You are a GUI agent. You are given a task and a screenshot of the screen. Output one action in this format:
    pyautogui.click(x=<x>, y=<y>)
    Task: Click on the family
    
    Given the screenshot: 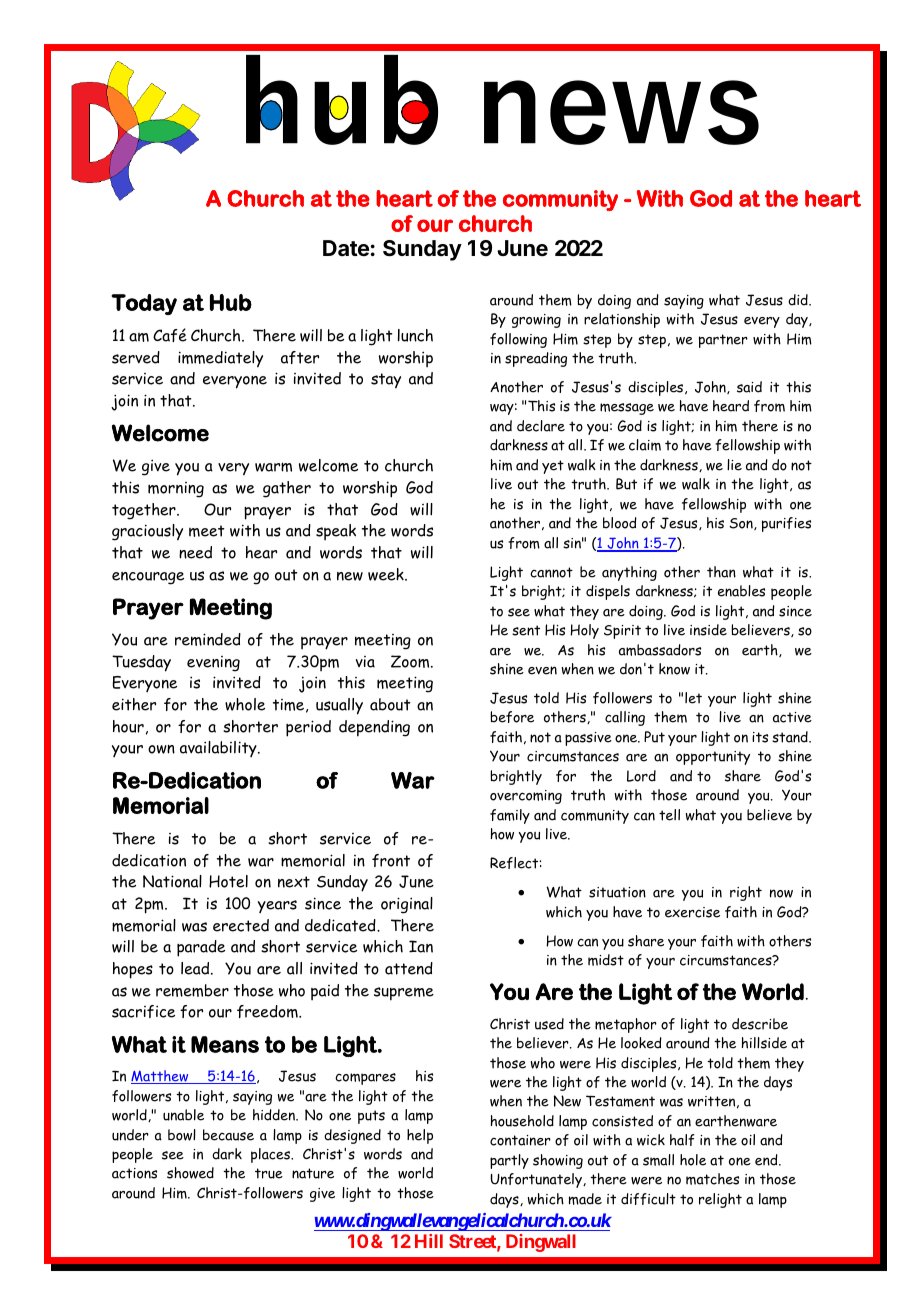 What is the action you would take?
    pyautogui.click(x=510, y=816)
